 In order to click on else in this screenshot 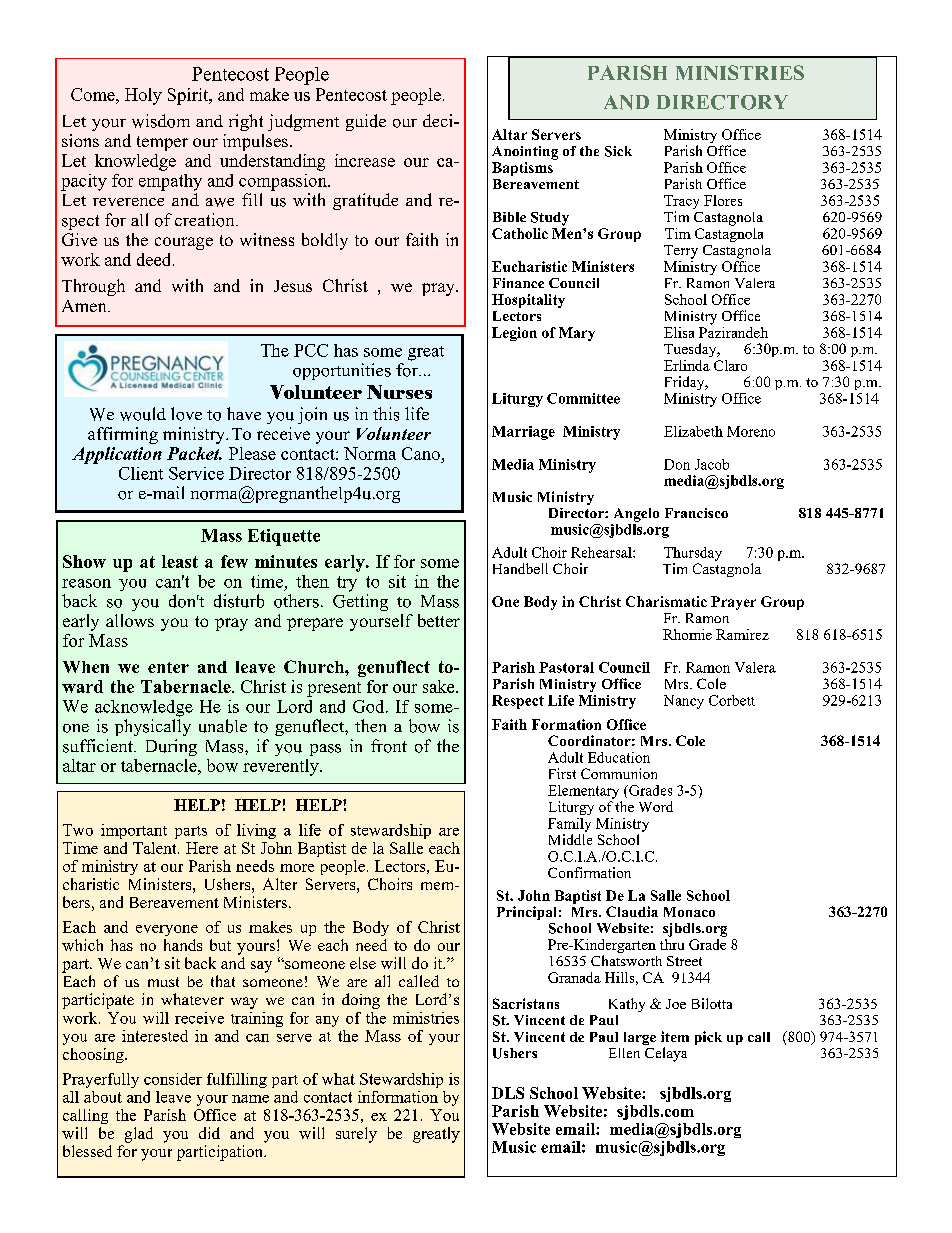, I will do `click(363, 963)`.
